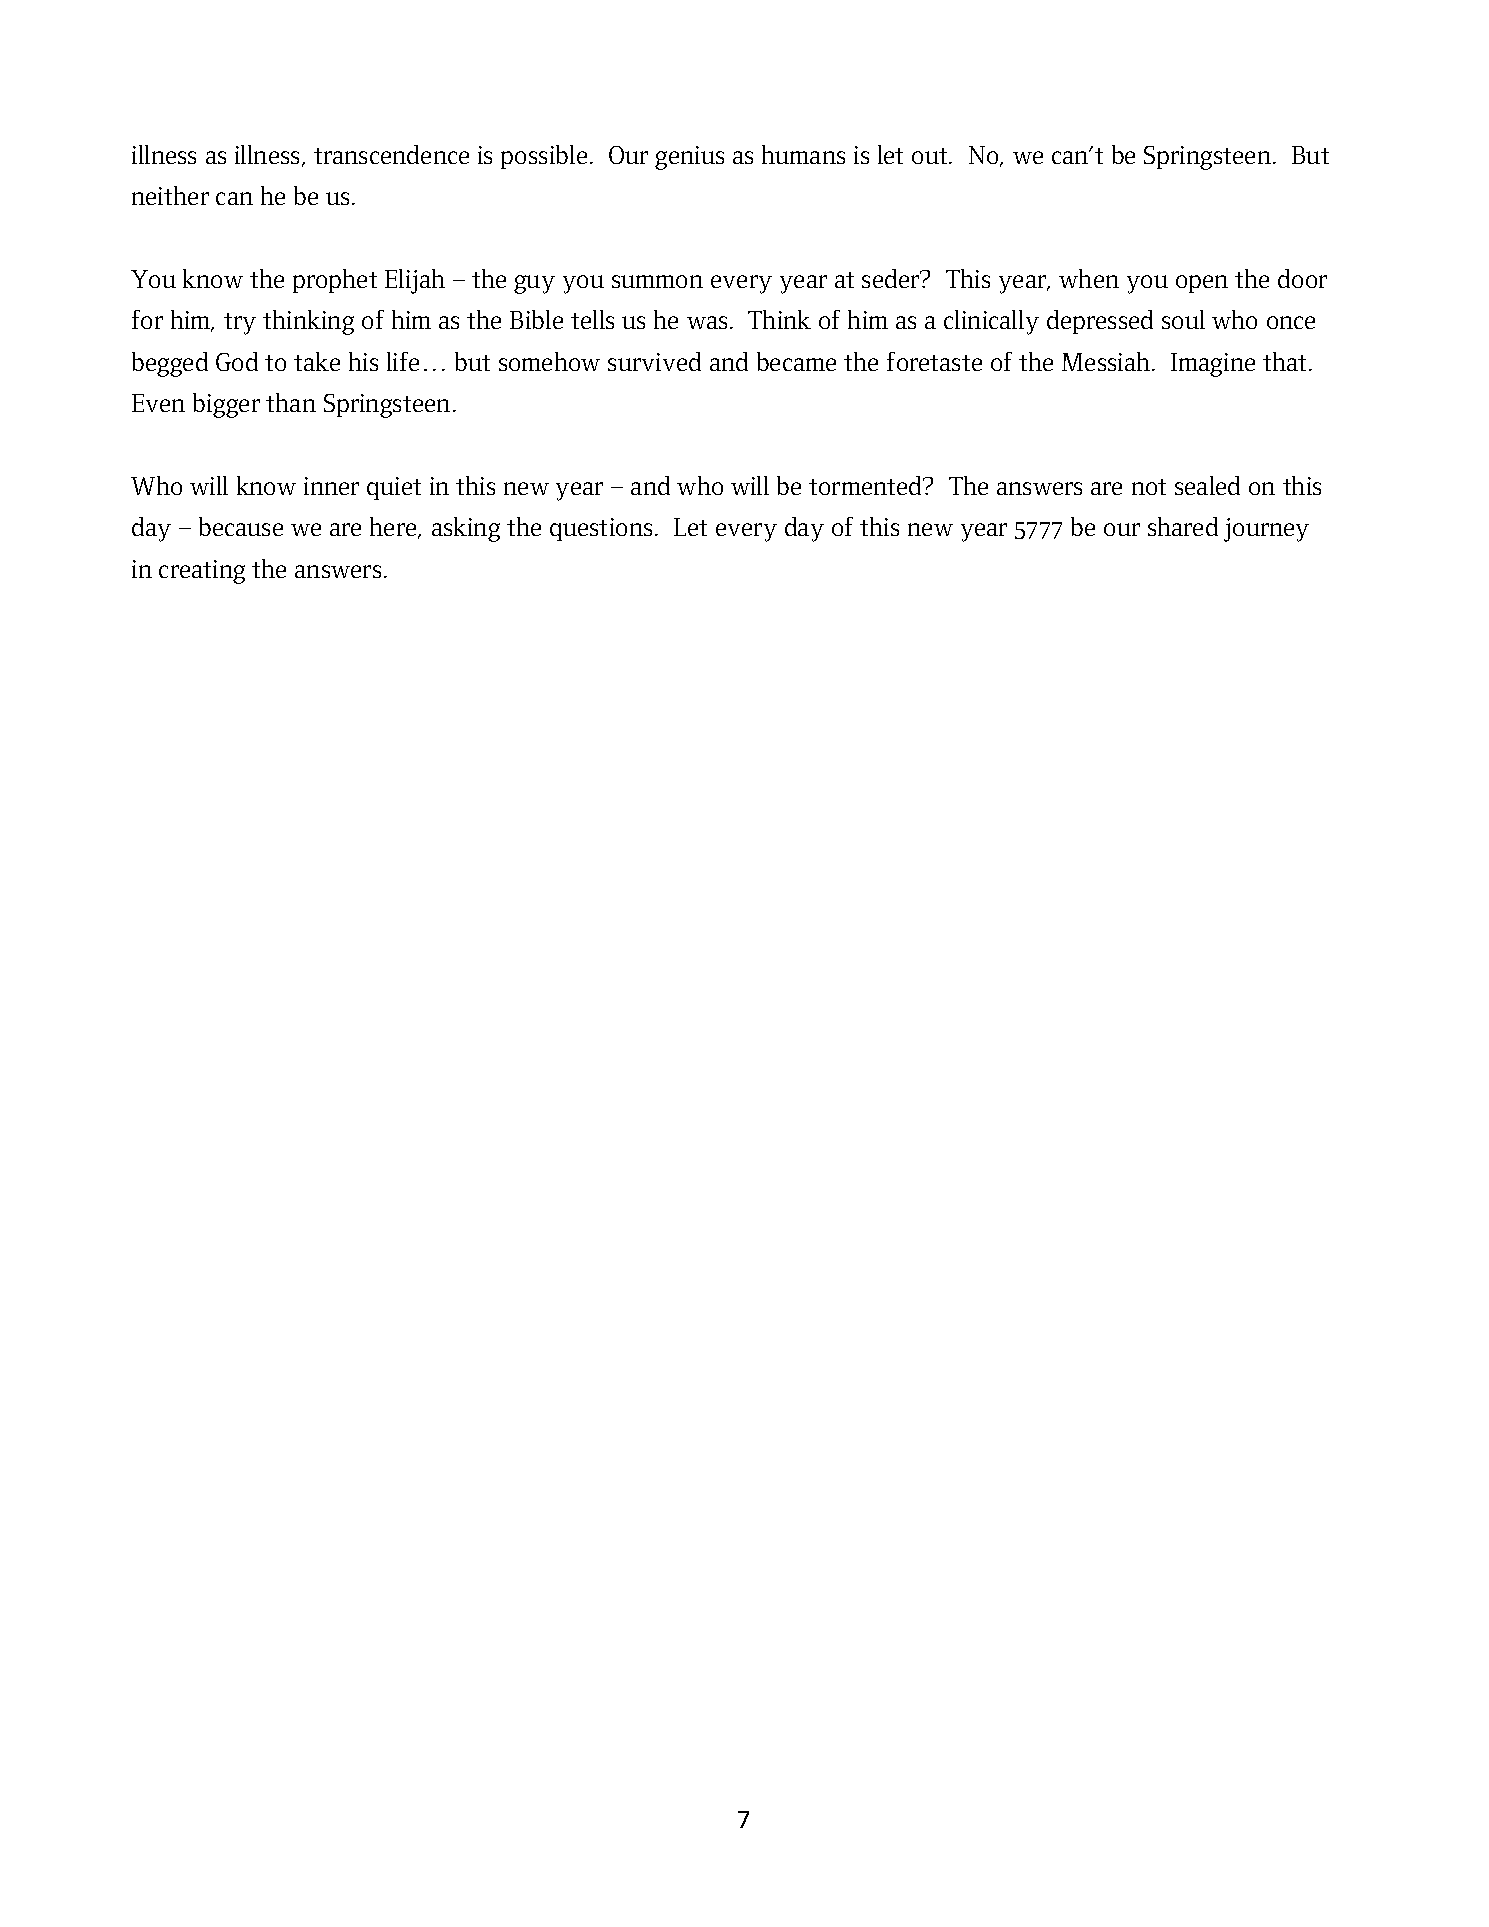 This page has height=1927, width=1489. What do you see at coordinates (689, 158) in the page?
I see `genius` at bounding box center [689, 158].
